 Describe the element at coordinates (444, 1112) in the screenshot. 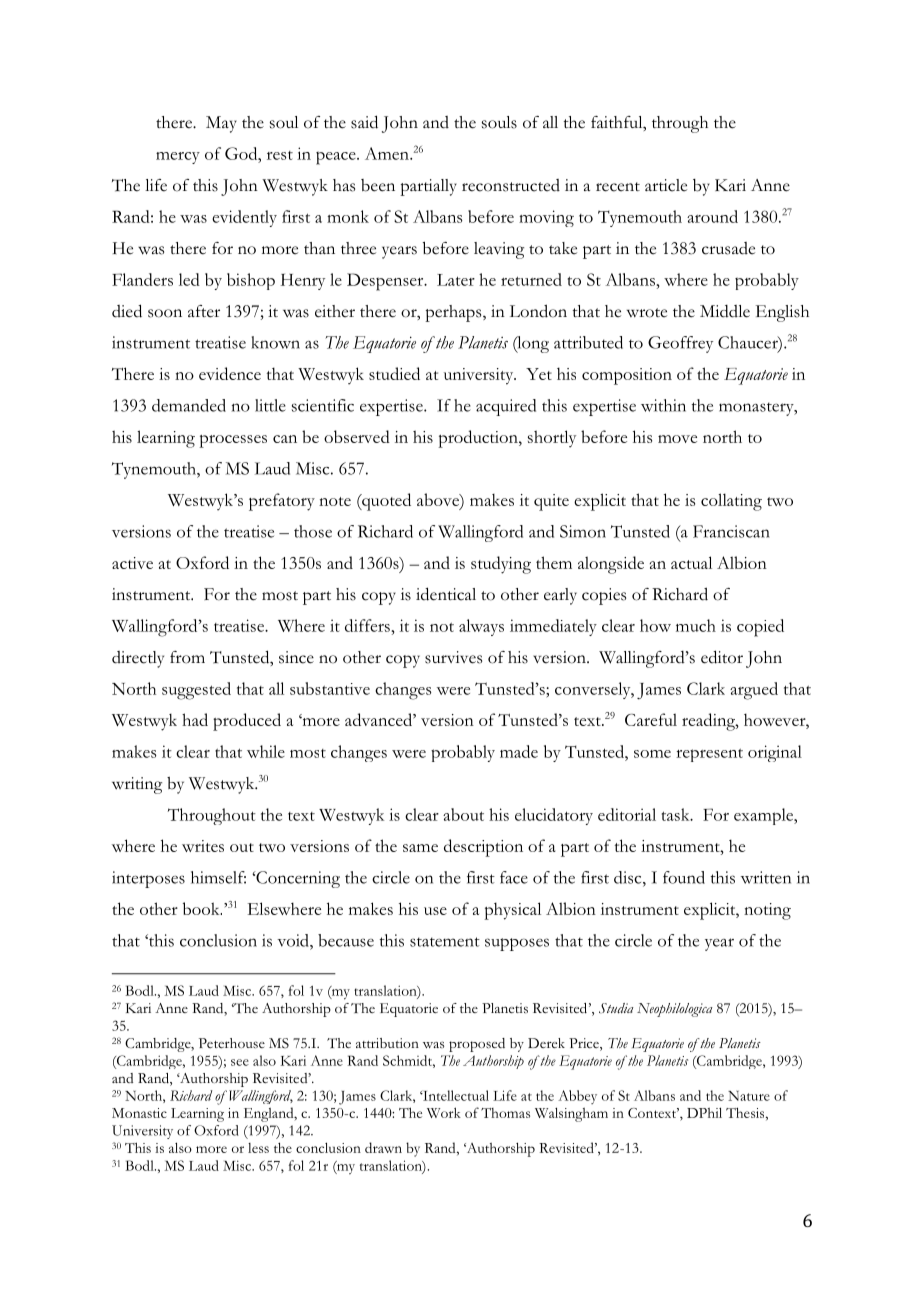

I see `Work` at that location.
